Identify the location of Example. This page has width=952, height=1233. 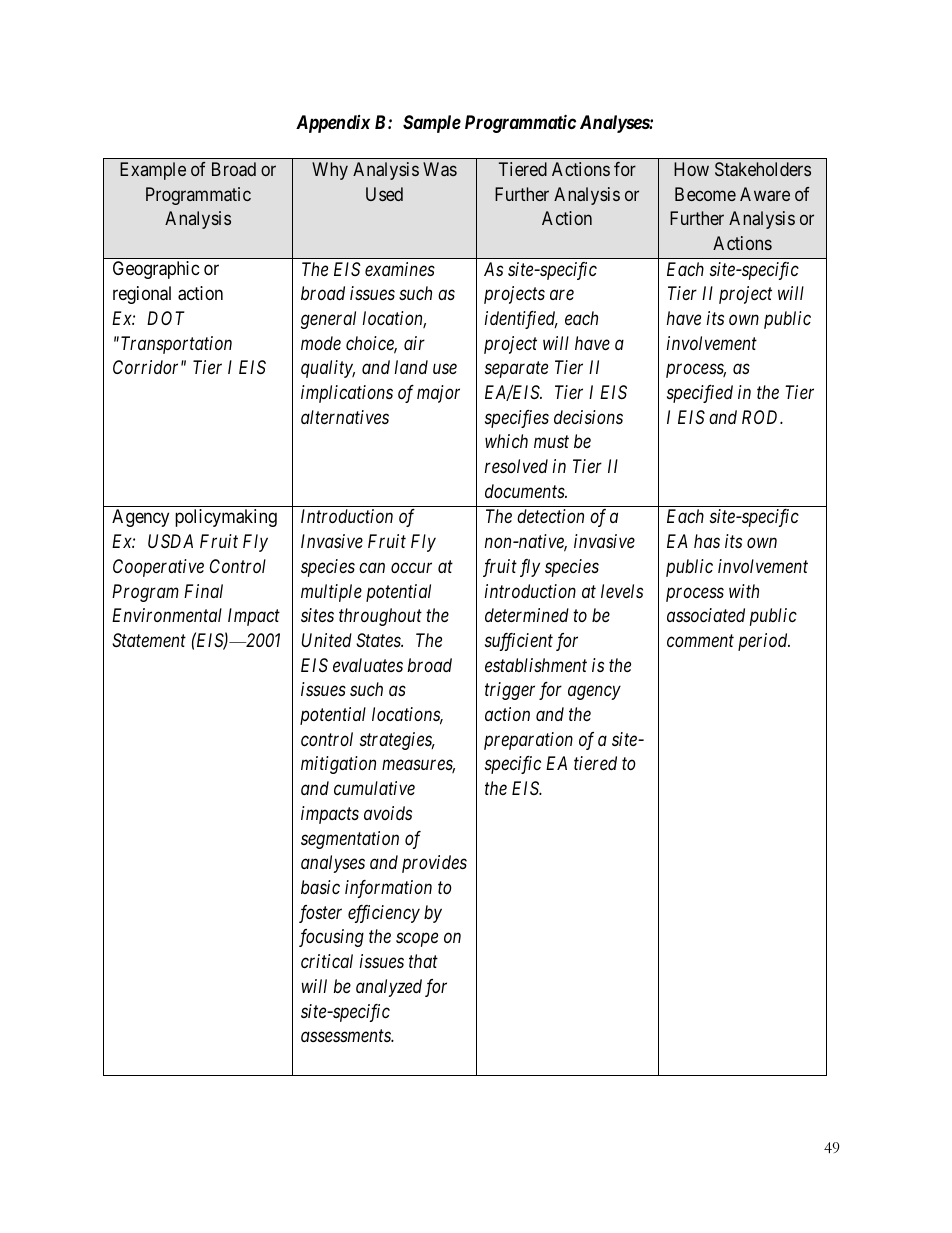
(153, 171).
